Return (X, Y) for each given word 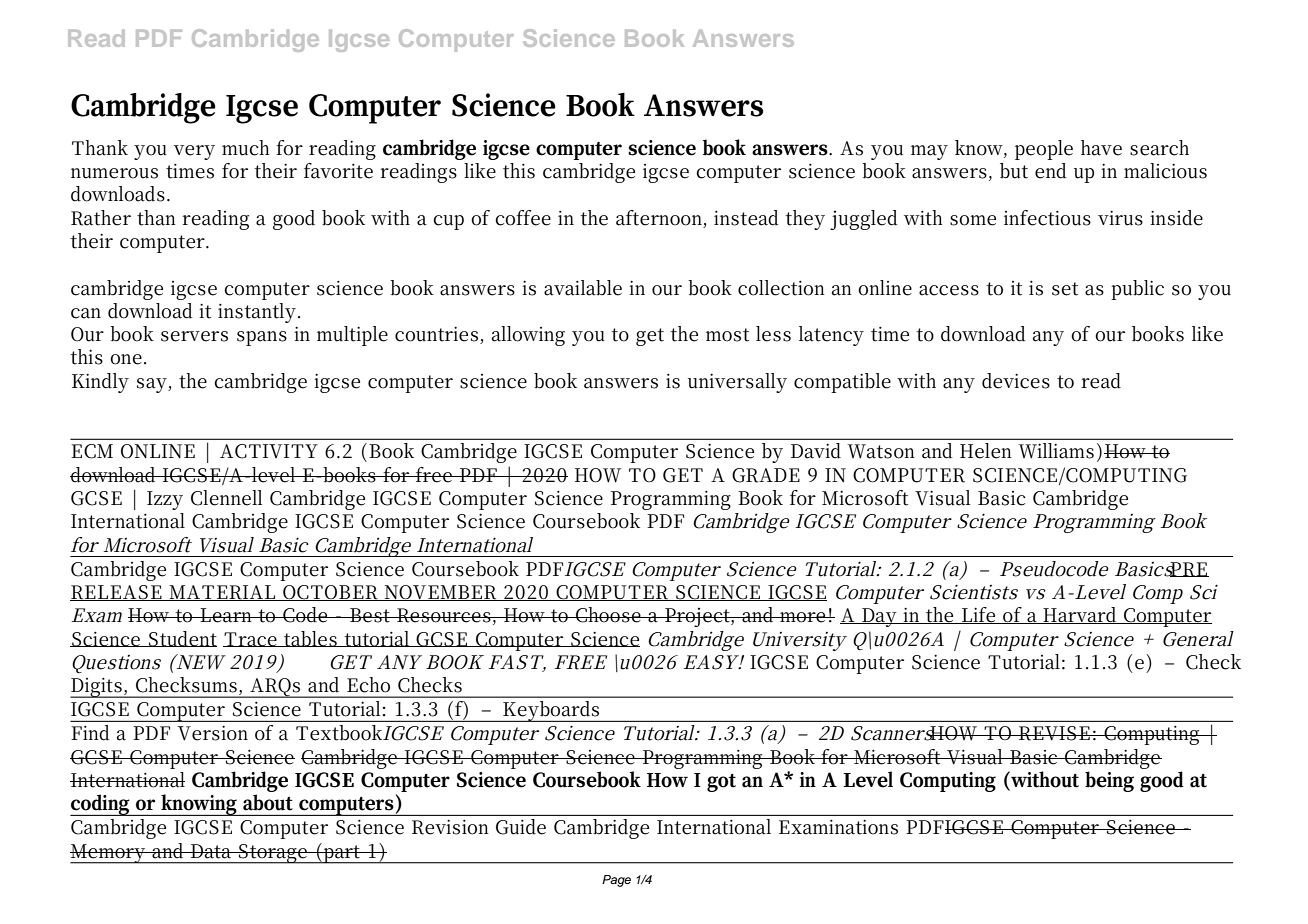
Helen (986, 451)
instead (746, 218)
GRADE (766, 475)
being (1109, 781)
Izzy (165, 500)
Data (211, 851)
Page (616, 881)
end (1051, 171)
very (194, 152)
